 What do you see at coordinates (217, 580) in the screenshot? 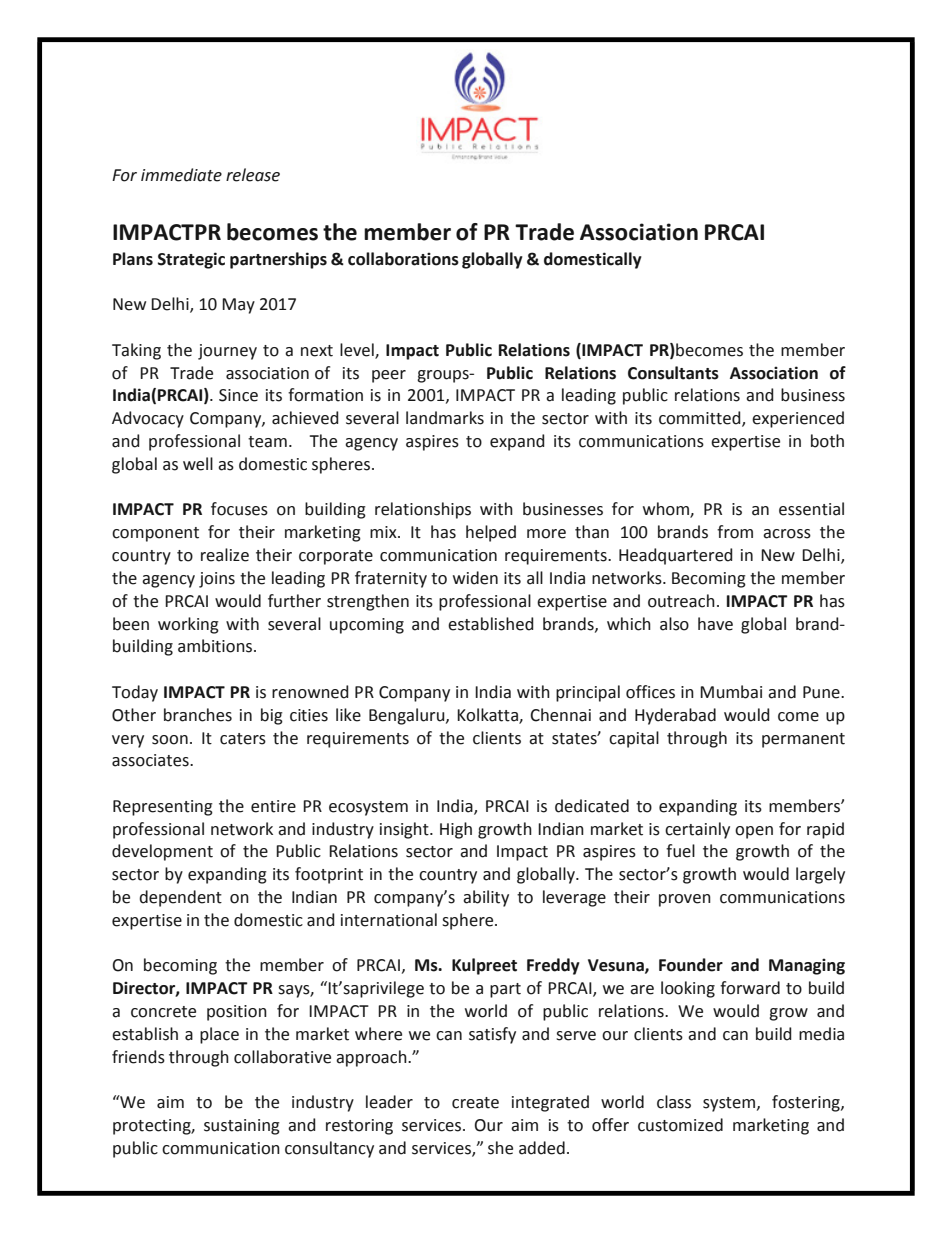
I see `joins` at bounding box center [217, 580].
